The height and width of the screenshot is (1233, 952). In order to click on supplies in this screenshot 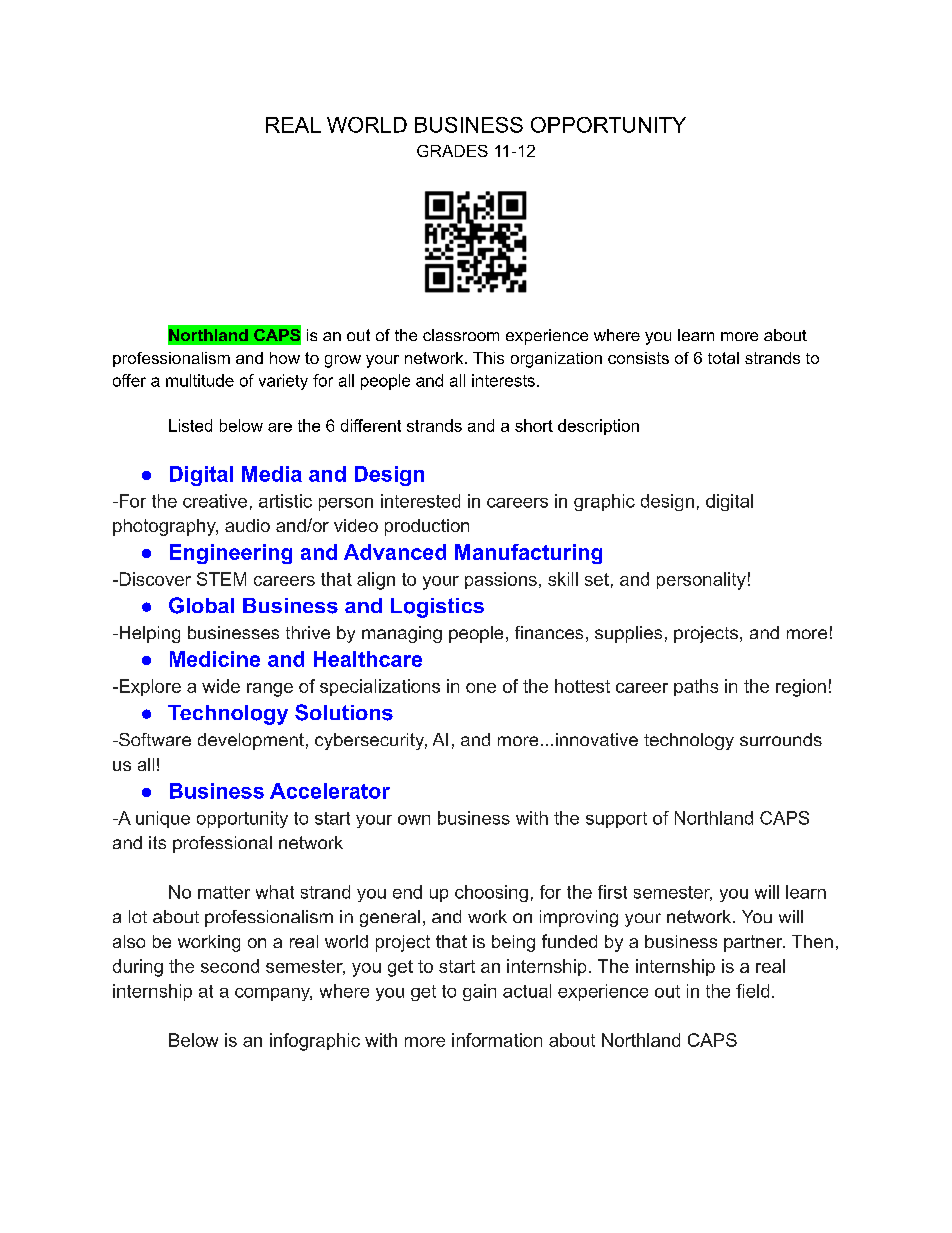, I will do `click(628, 634)`.
